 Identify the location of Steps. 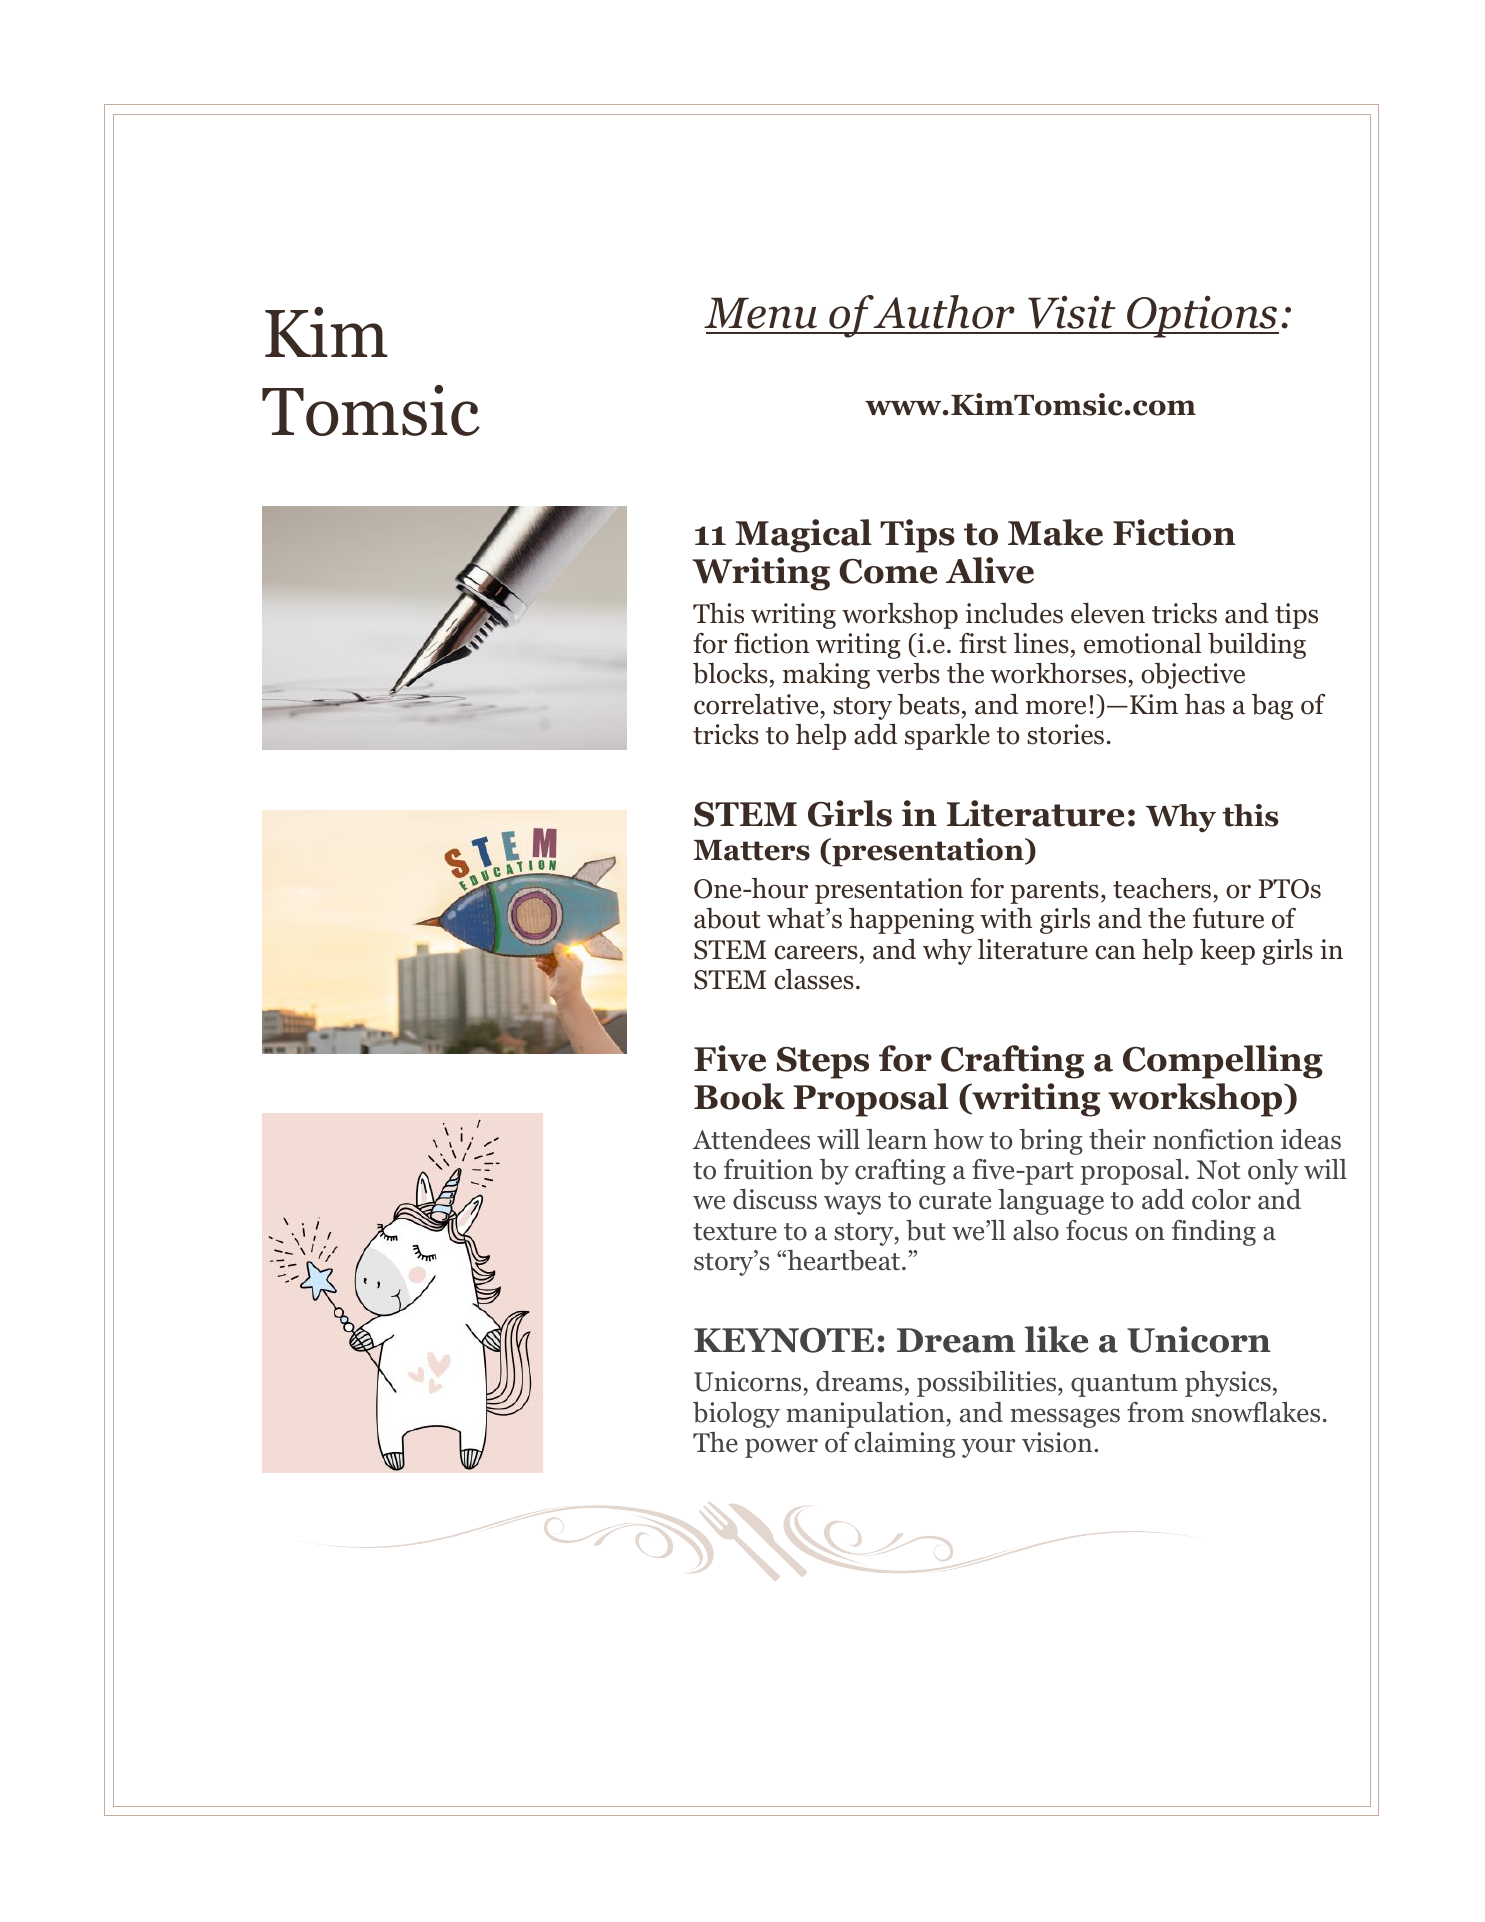
(823, 1063).
